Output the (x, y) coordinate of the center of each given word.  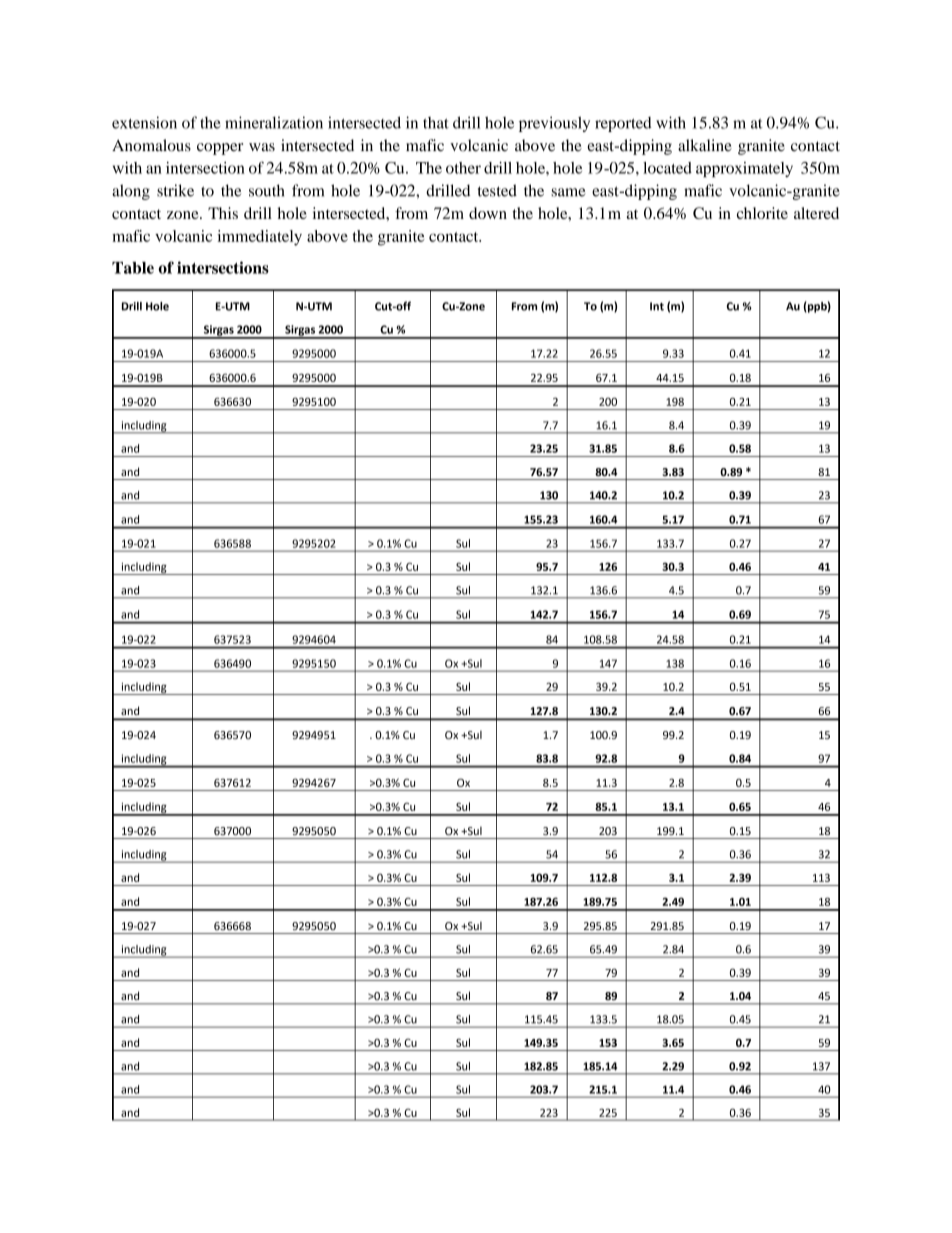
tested (497, 190)
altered (816, 213)
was (262, 147)
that (436, 123)
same (568, 192)
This (223, 213)
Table (133, 268)
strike (175, 190)
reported (623, 124)
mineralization (274, 122)
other (463, 168)
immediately (259, 238)
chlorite (762, 213)
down (488, 213)
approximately (744, 169)
